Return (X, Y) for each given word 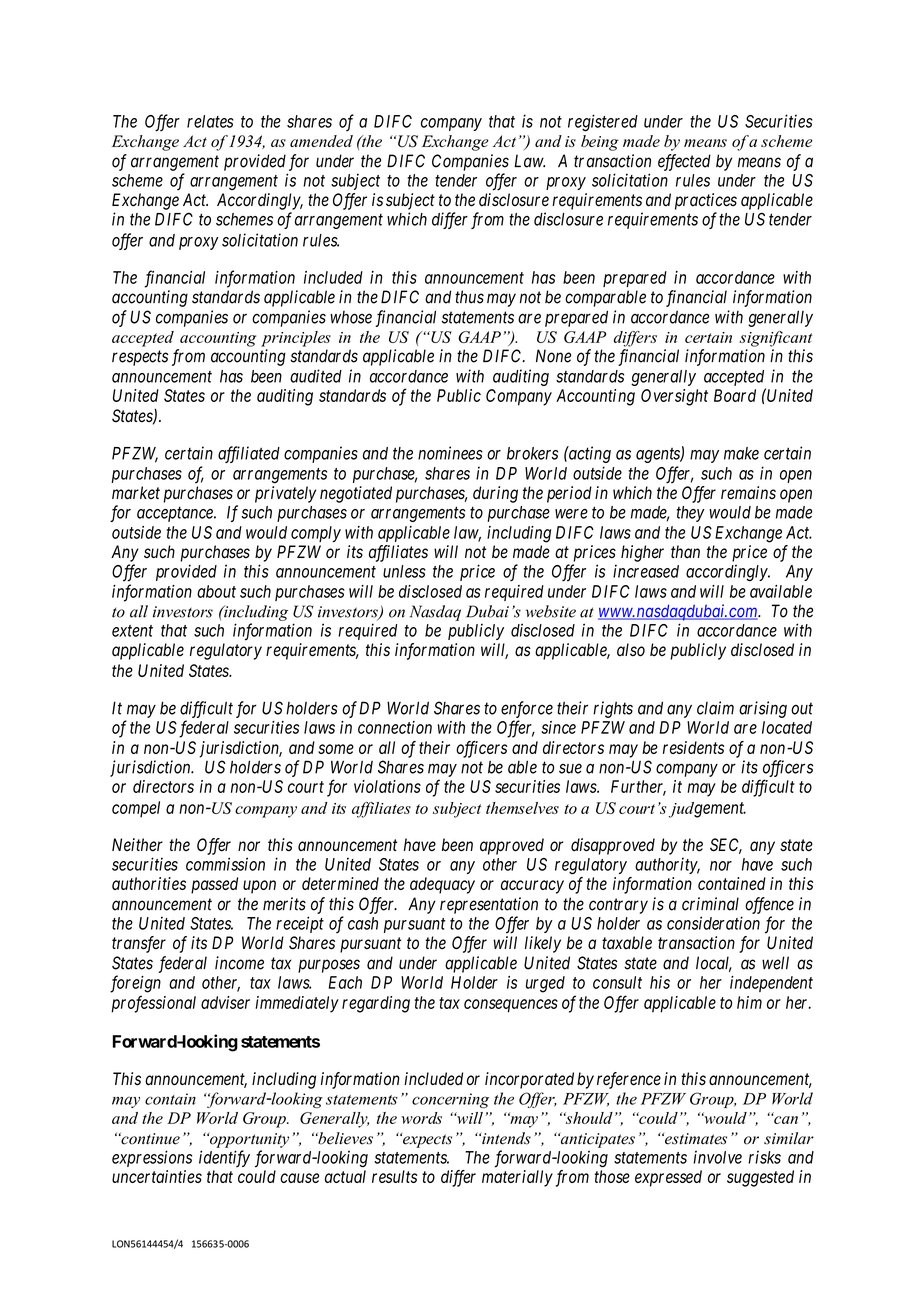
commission (225, 864)
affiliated (249, 454)
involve (717, 1157)
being (600, 143)
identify (224, 1158)
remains (748, 493)
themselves (522, 808)
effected (684, 162)
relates (210, 121)
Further (638, 787)
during (495, 494)
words (421, 1118)
